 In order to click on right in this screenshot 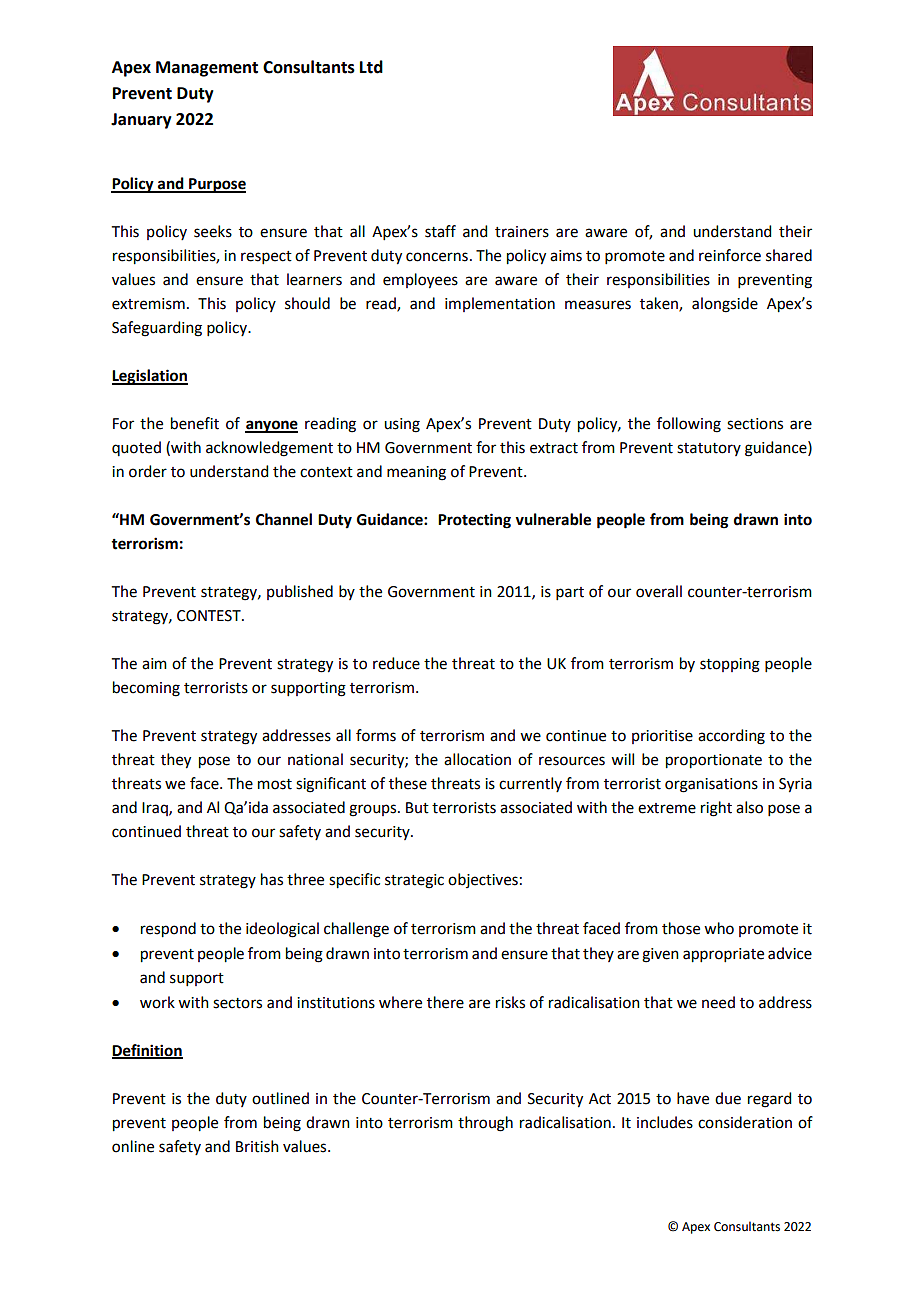, I will do `click(716, 809)`.
